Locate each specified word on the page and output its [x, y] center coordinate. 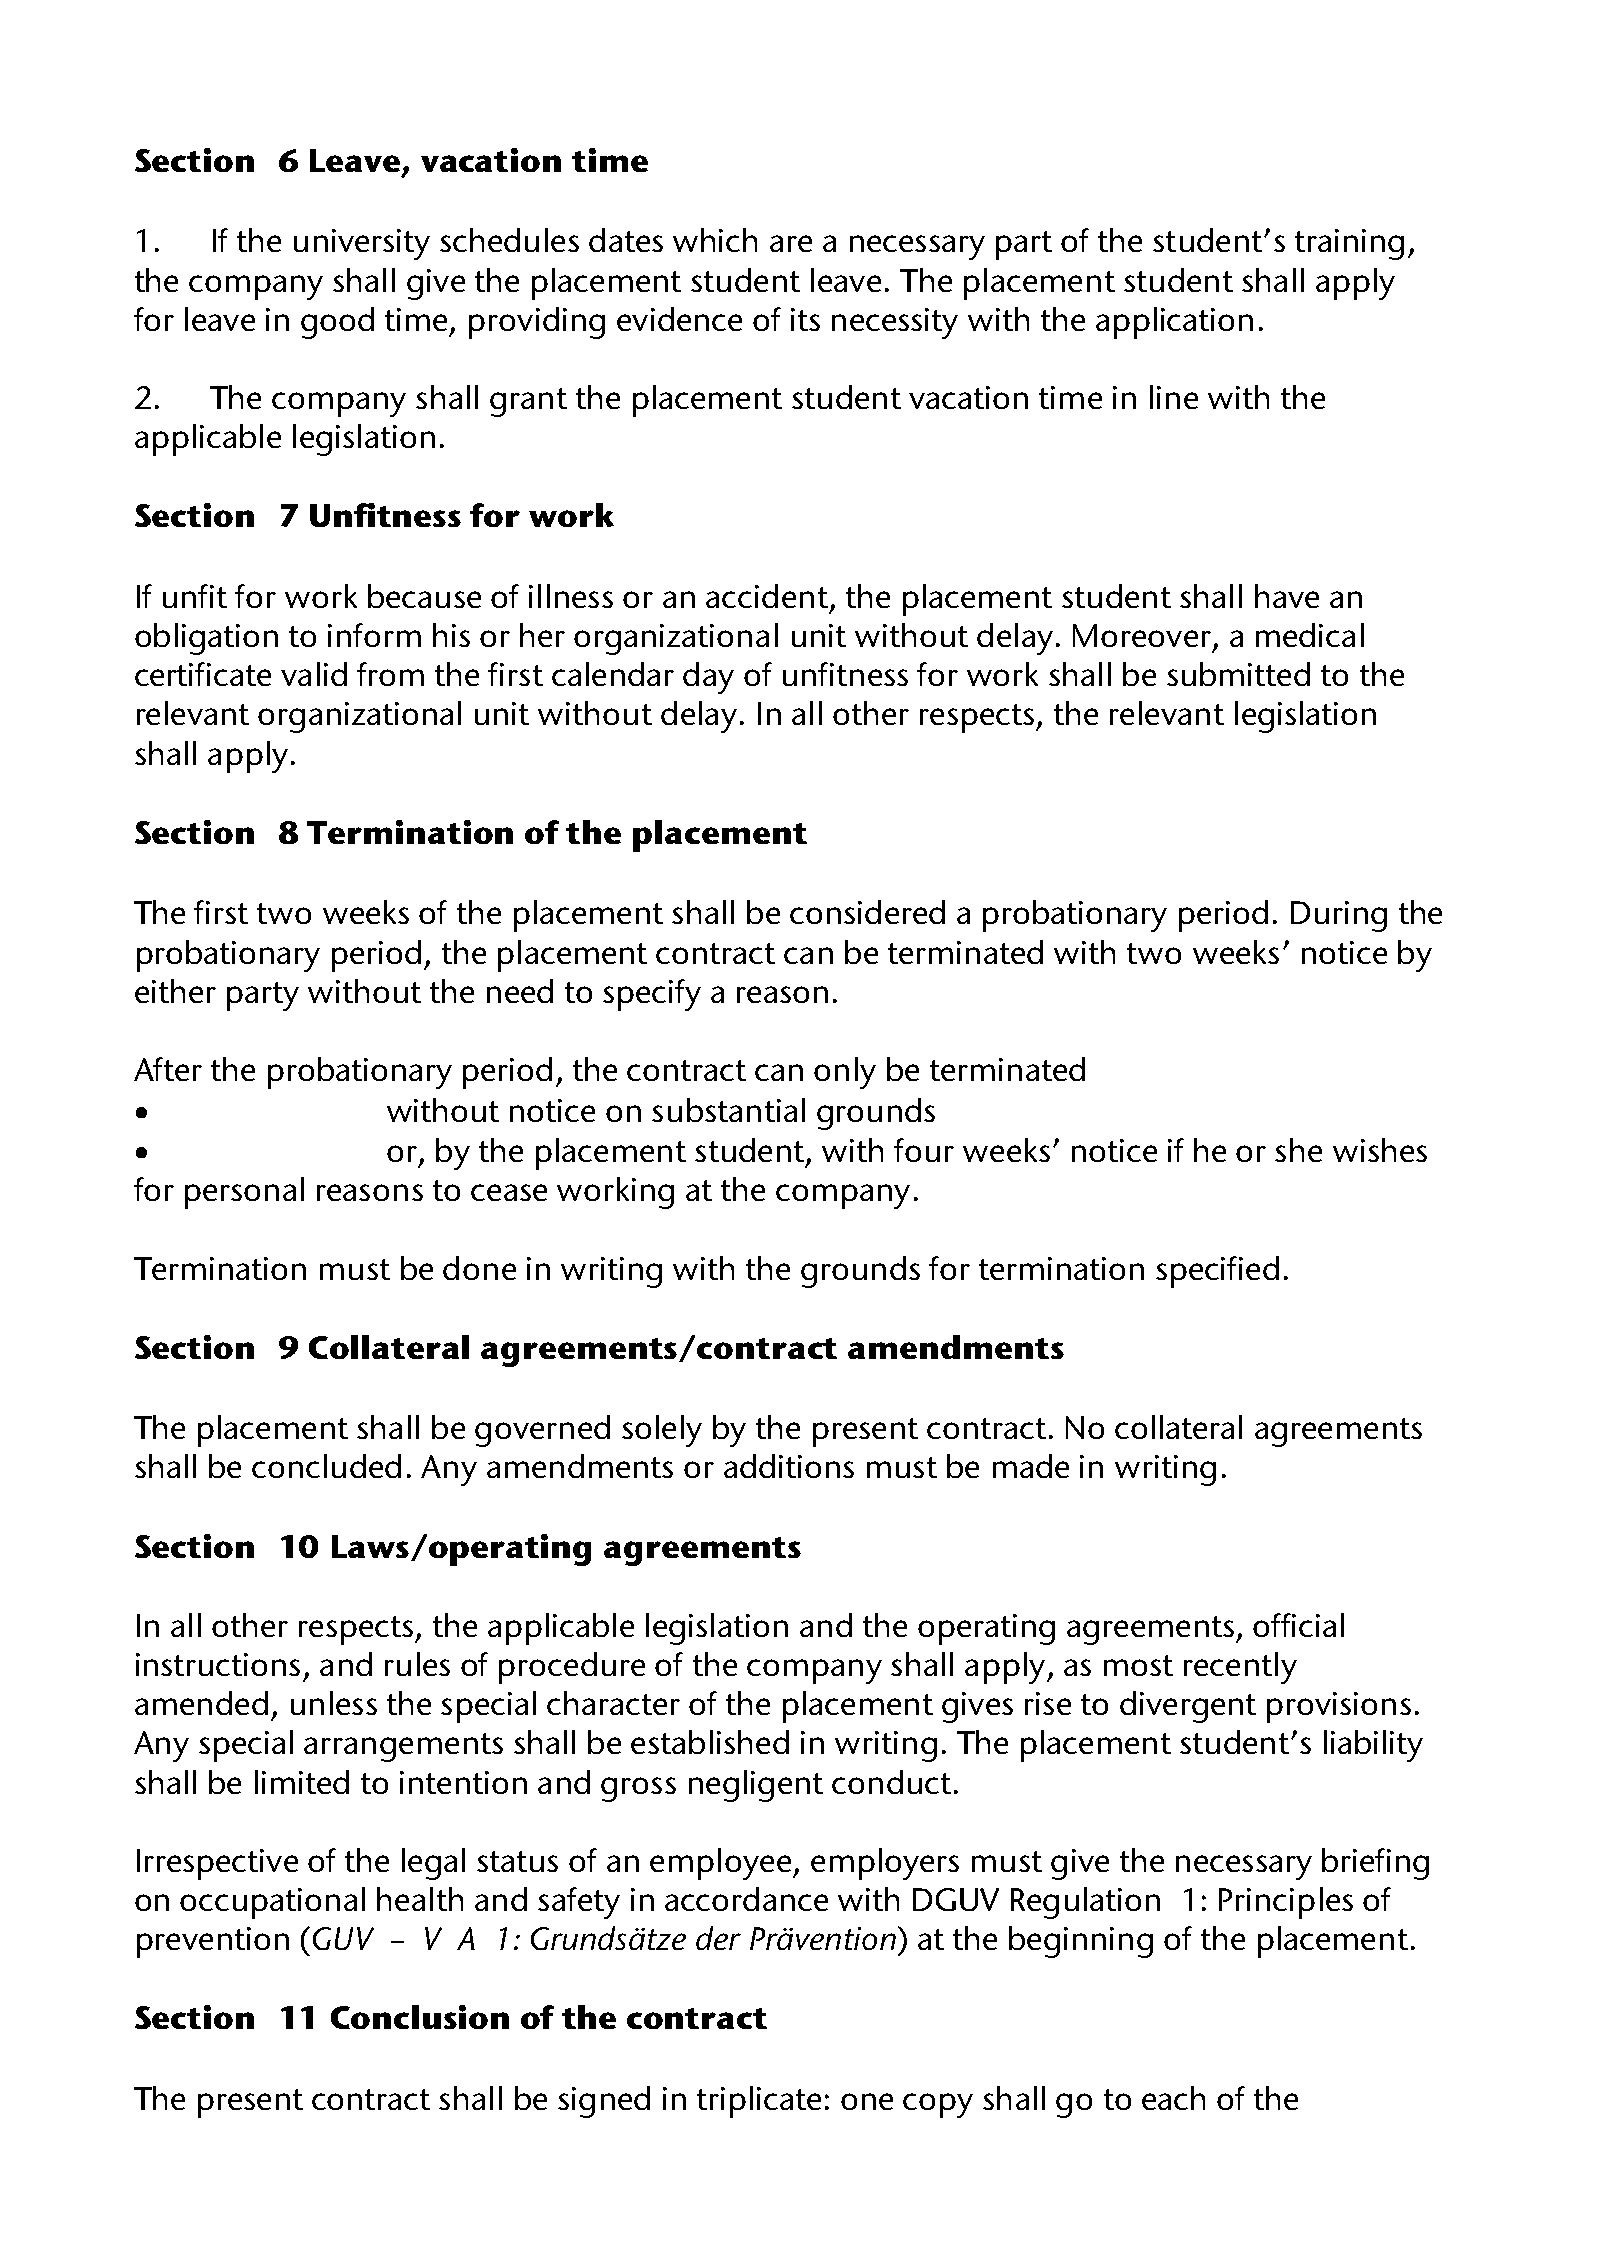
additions [789, 1466]
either [175, 991]
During [1339, 916]
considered [867, 912]
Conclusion [420, 2017]
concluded [326, 1466]
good [337, 323]
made [1031, 1466]
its [805, 319]
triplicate [759, 2102]
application [1174, 323]
